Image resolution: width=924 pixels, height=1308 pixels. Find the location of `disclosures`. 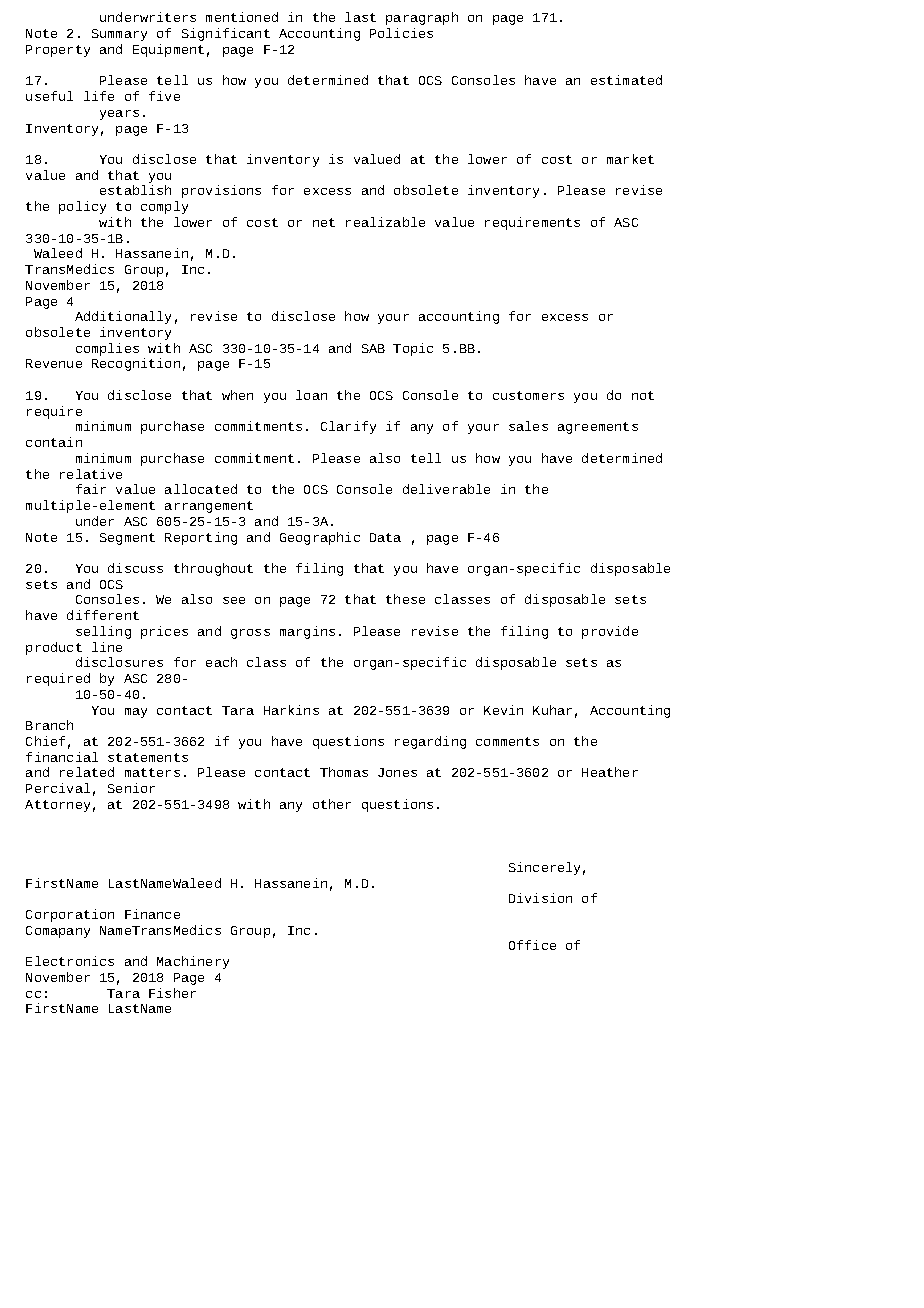

disclosures is located at coordinates (119, 662).
